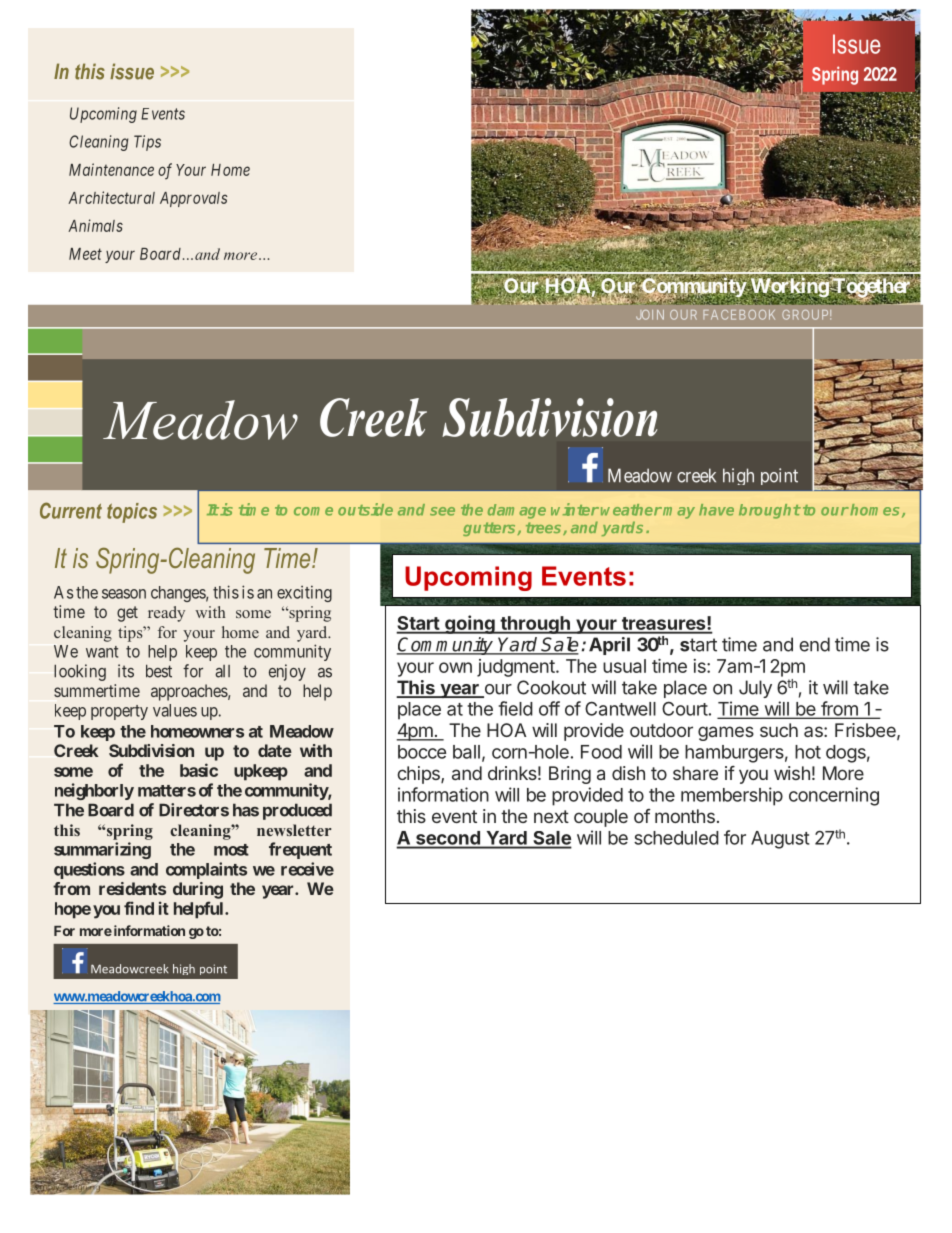 The height and width of the screenshot is (1233, 952). I want to click on brought, so click(770, 511).
